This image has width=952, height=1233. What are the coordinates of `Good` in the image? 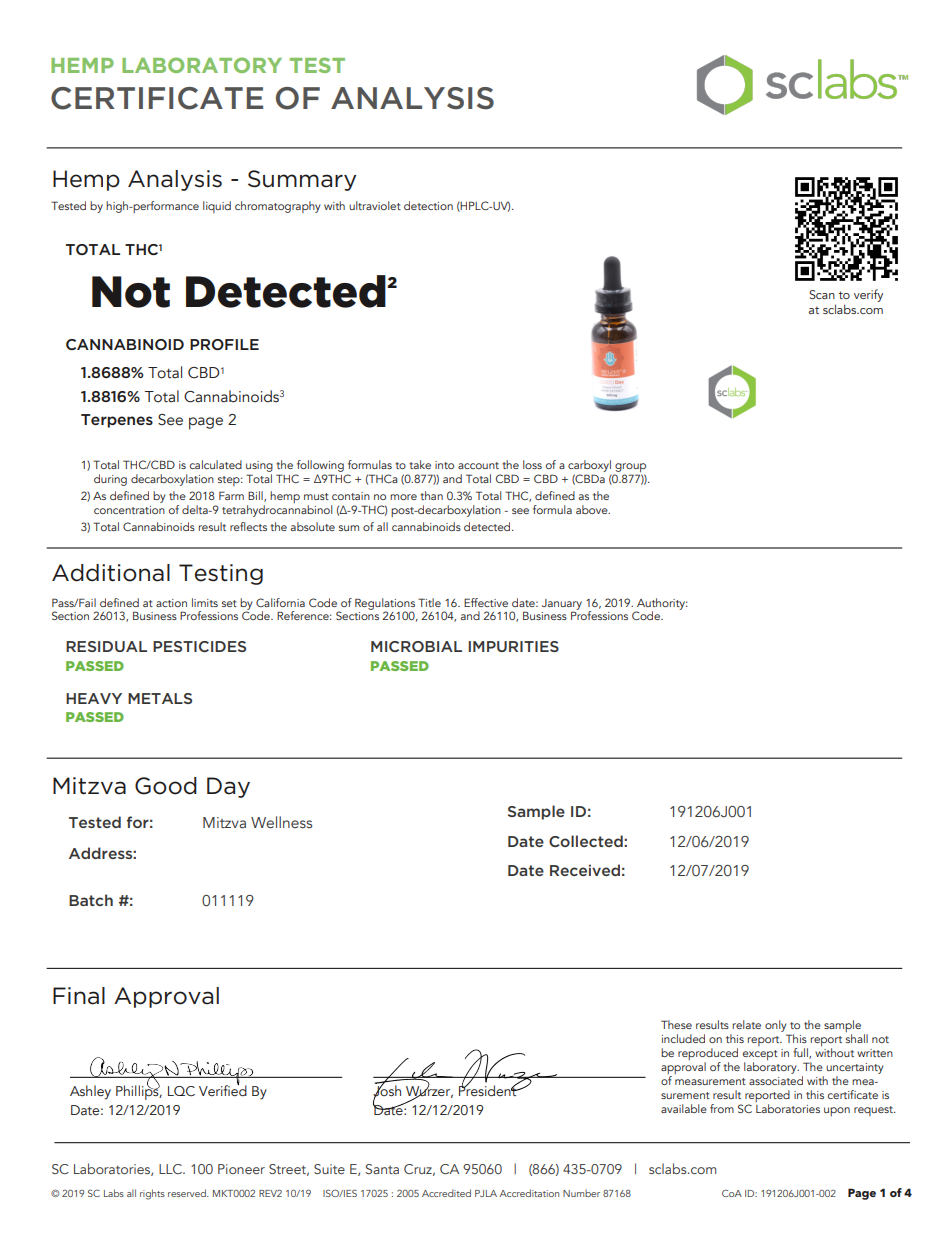 It's located at (166, 786).
